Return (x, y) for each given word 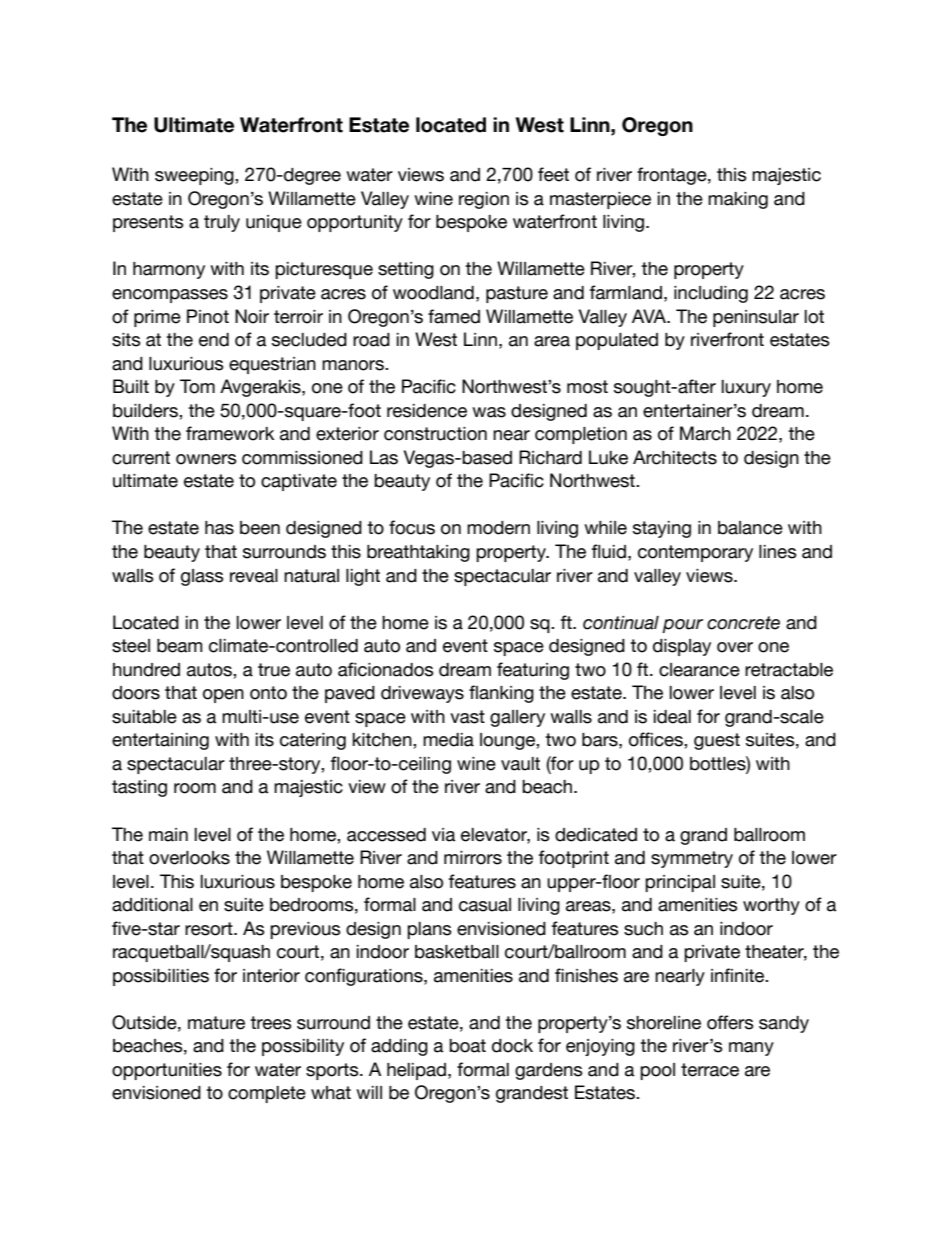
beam (180, 646)
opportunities (167, 1071)
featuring (533, 671)
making (738, 200)
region (484, 200)
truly (222, 223)
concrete (743, 623)
